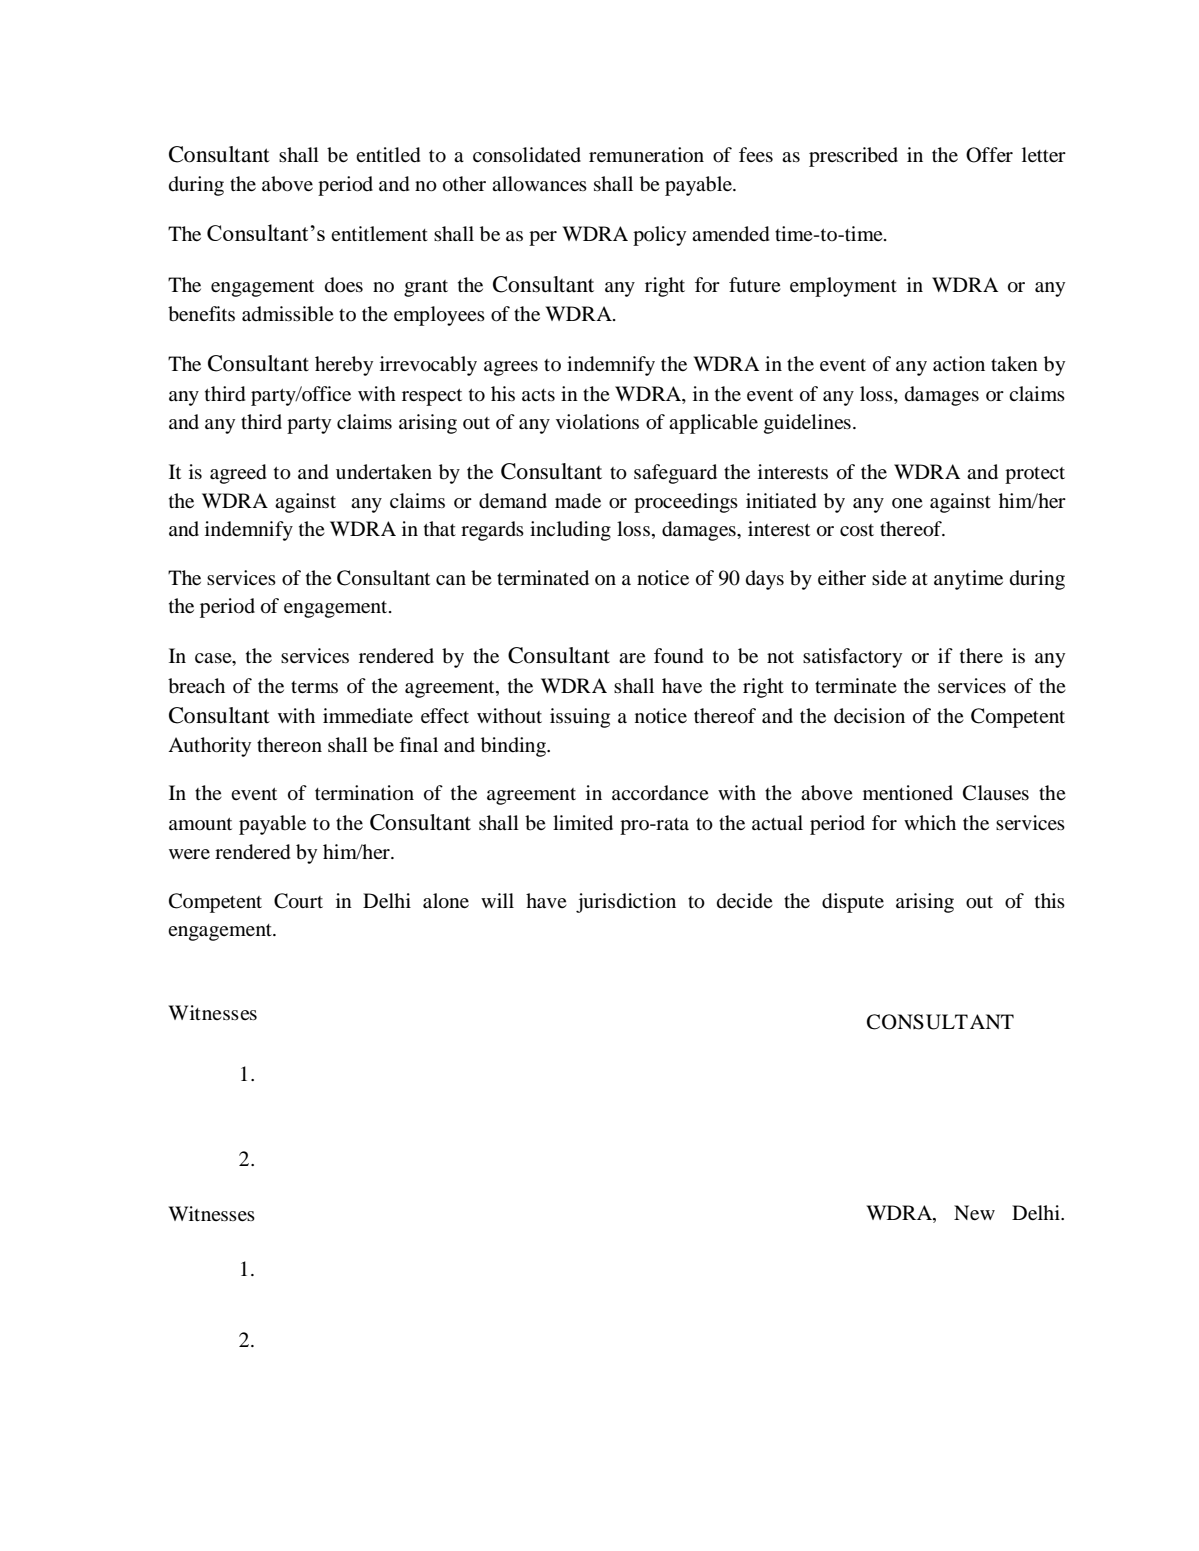 The width and height of the document is (1199, 1551). What do you see at coordinates (853, 903) in the document?
I see `dispute` at bounding box center [853, 903].
